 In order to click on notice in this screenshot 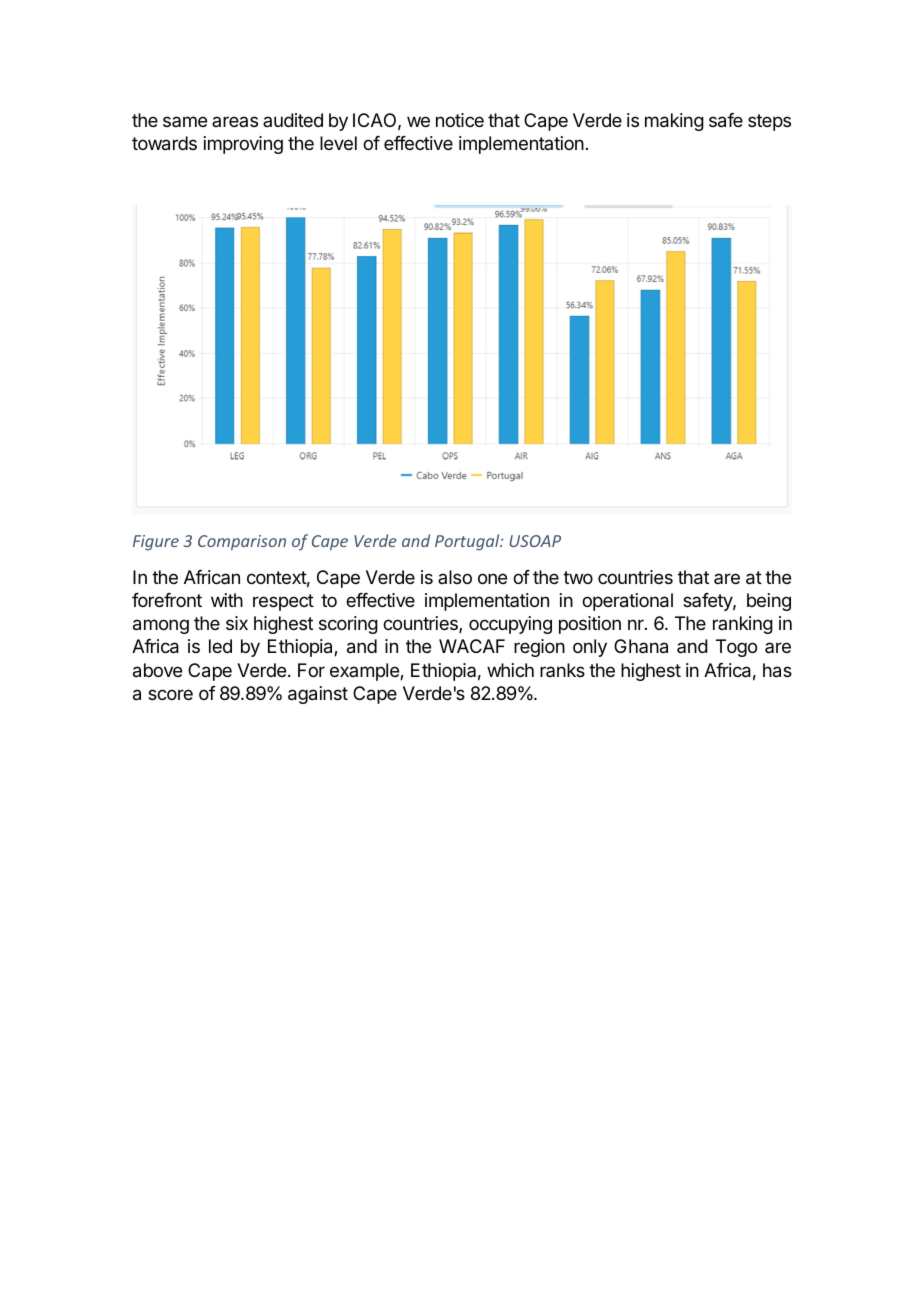, I will do `click(460, 120)`.
